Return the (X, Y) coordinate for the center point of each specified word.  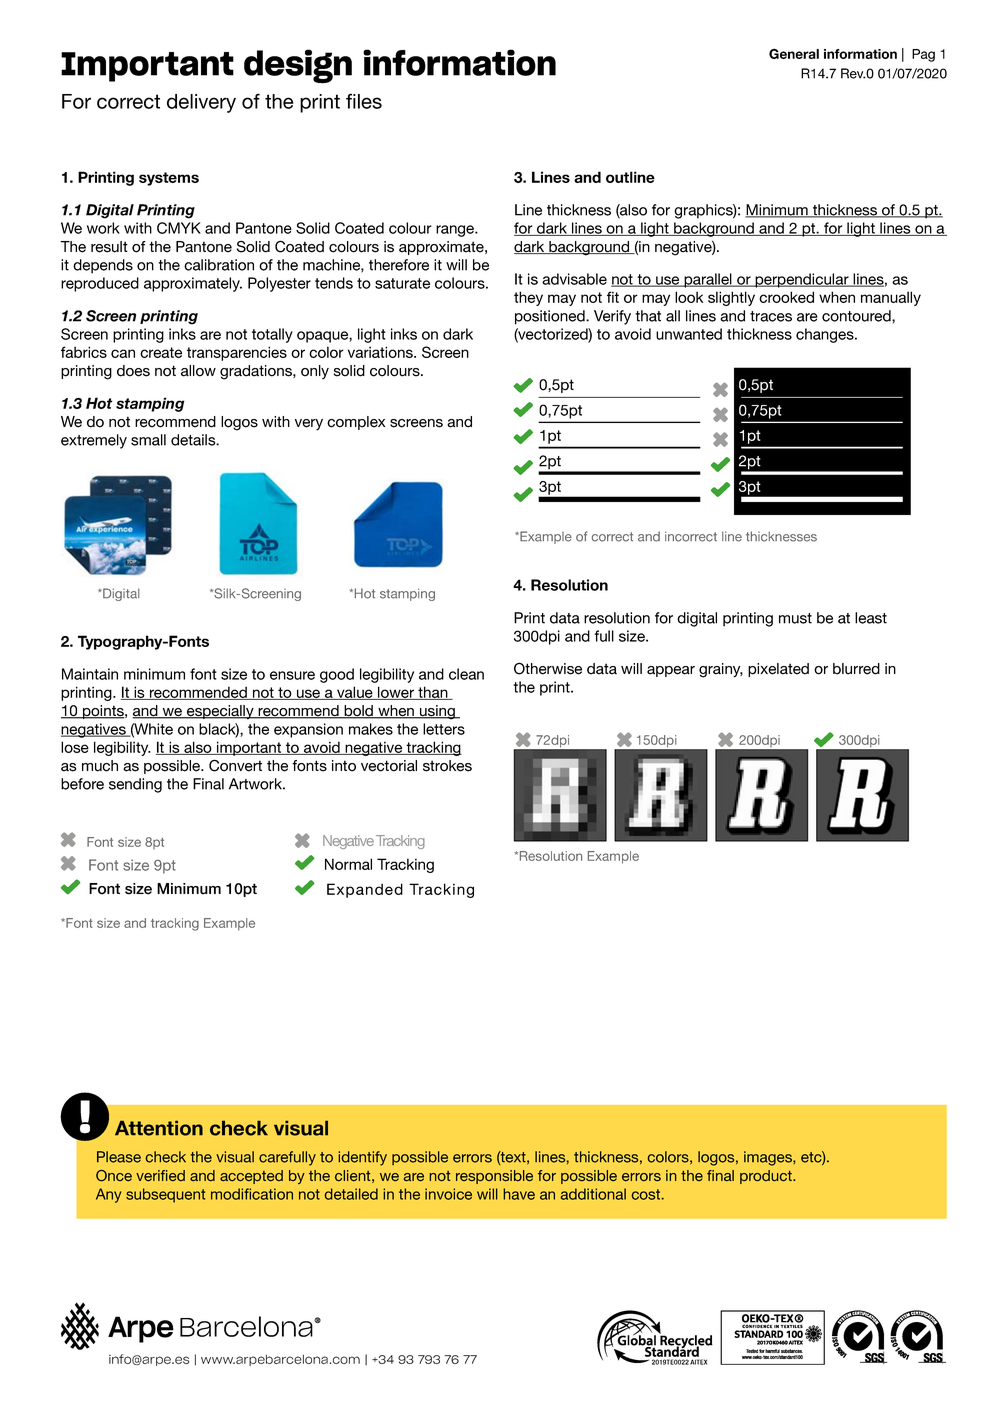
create (161, 352)
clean (466, 674)
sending (135, 785)
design (298, 66)
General (794, 53)
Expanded (365, 890)
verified (160, 1176)
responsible (494, 1177)
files (364, 101)
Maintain (90, 674)
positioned (551, 317)
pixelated (778, 670)
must (795, 618)
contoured (857, 316)
